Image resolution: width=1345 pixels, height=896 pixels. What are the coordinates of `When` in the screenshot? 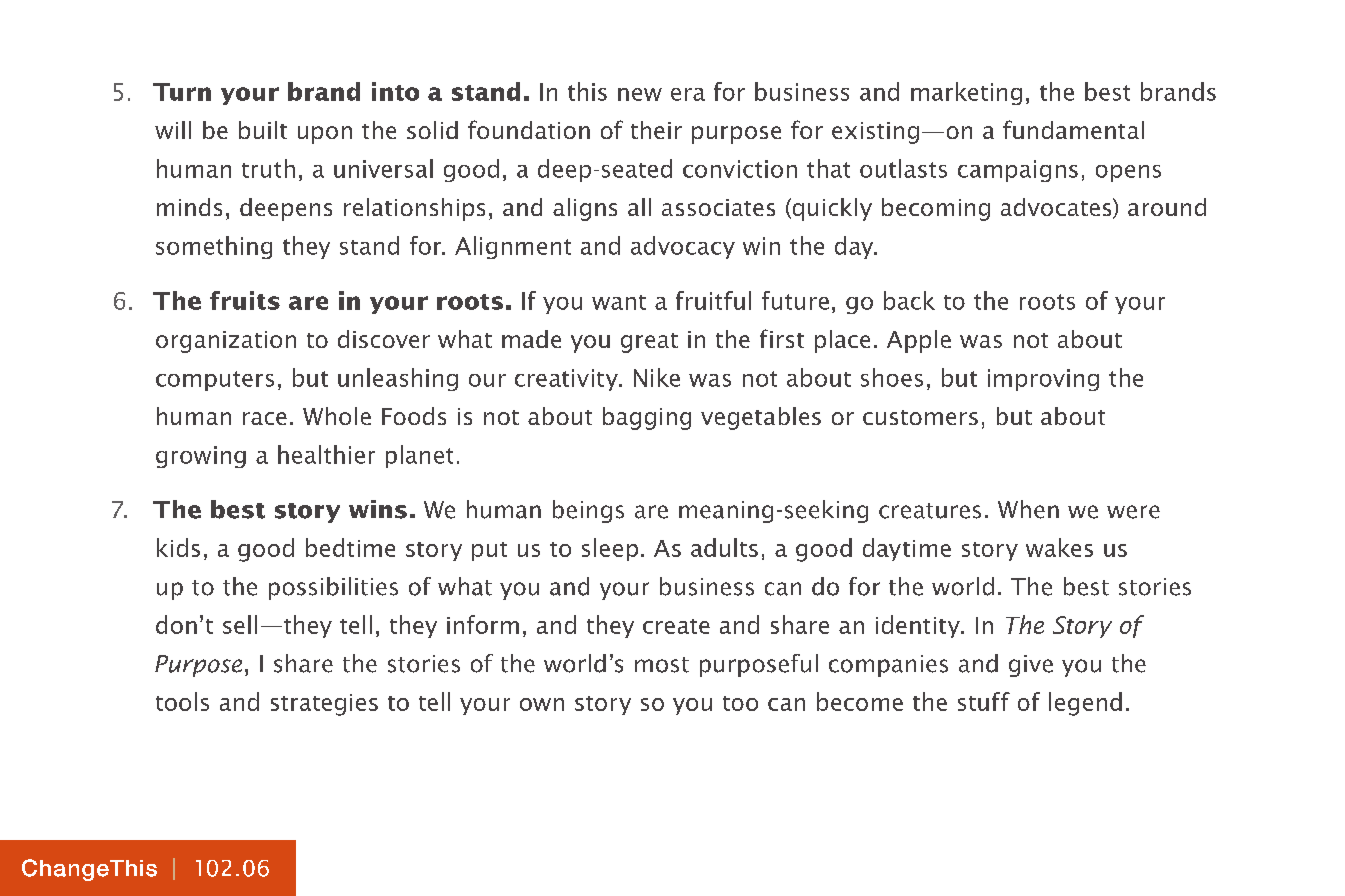 It's located at (1028, 509).
